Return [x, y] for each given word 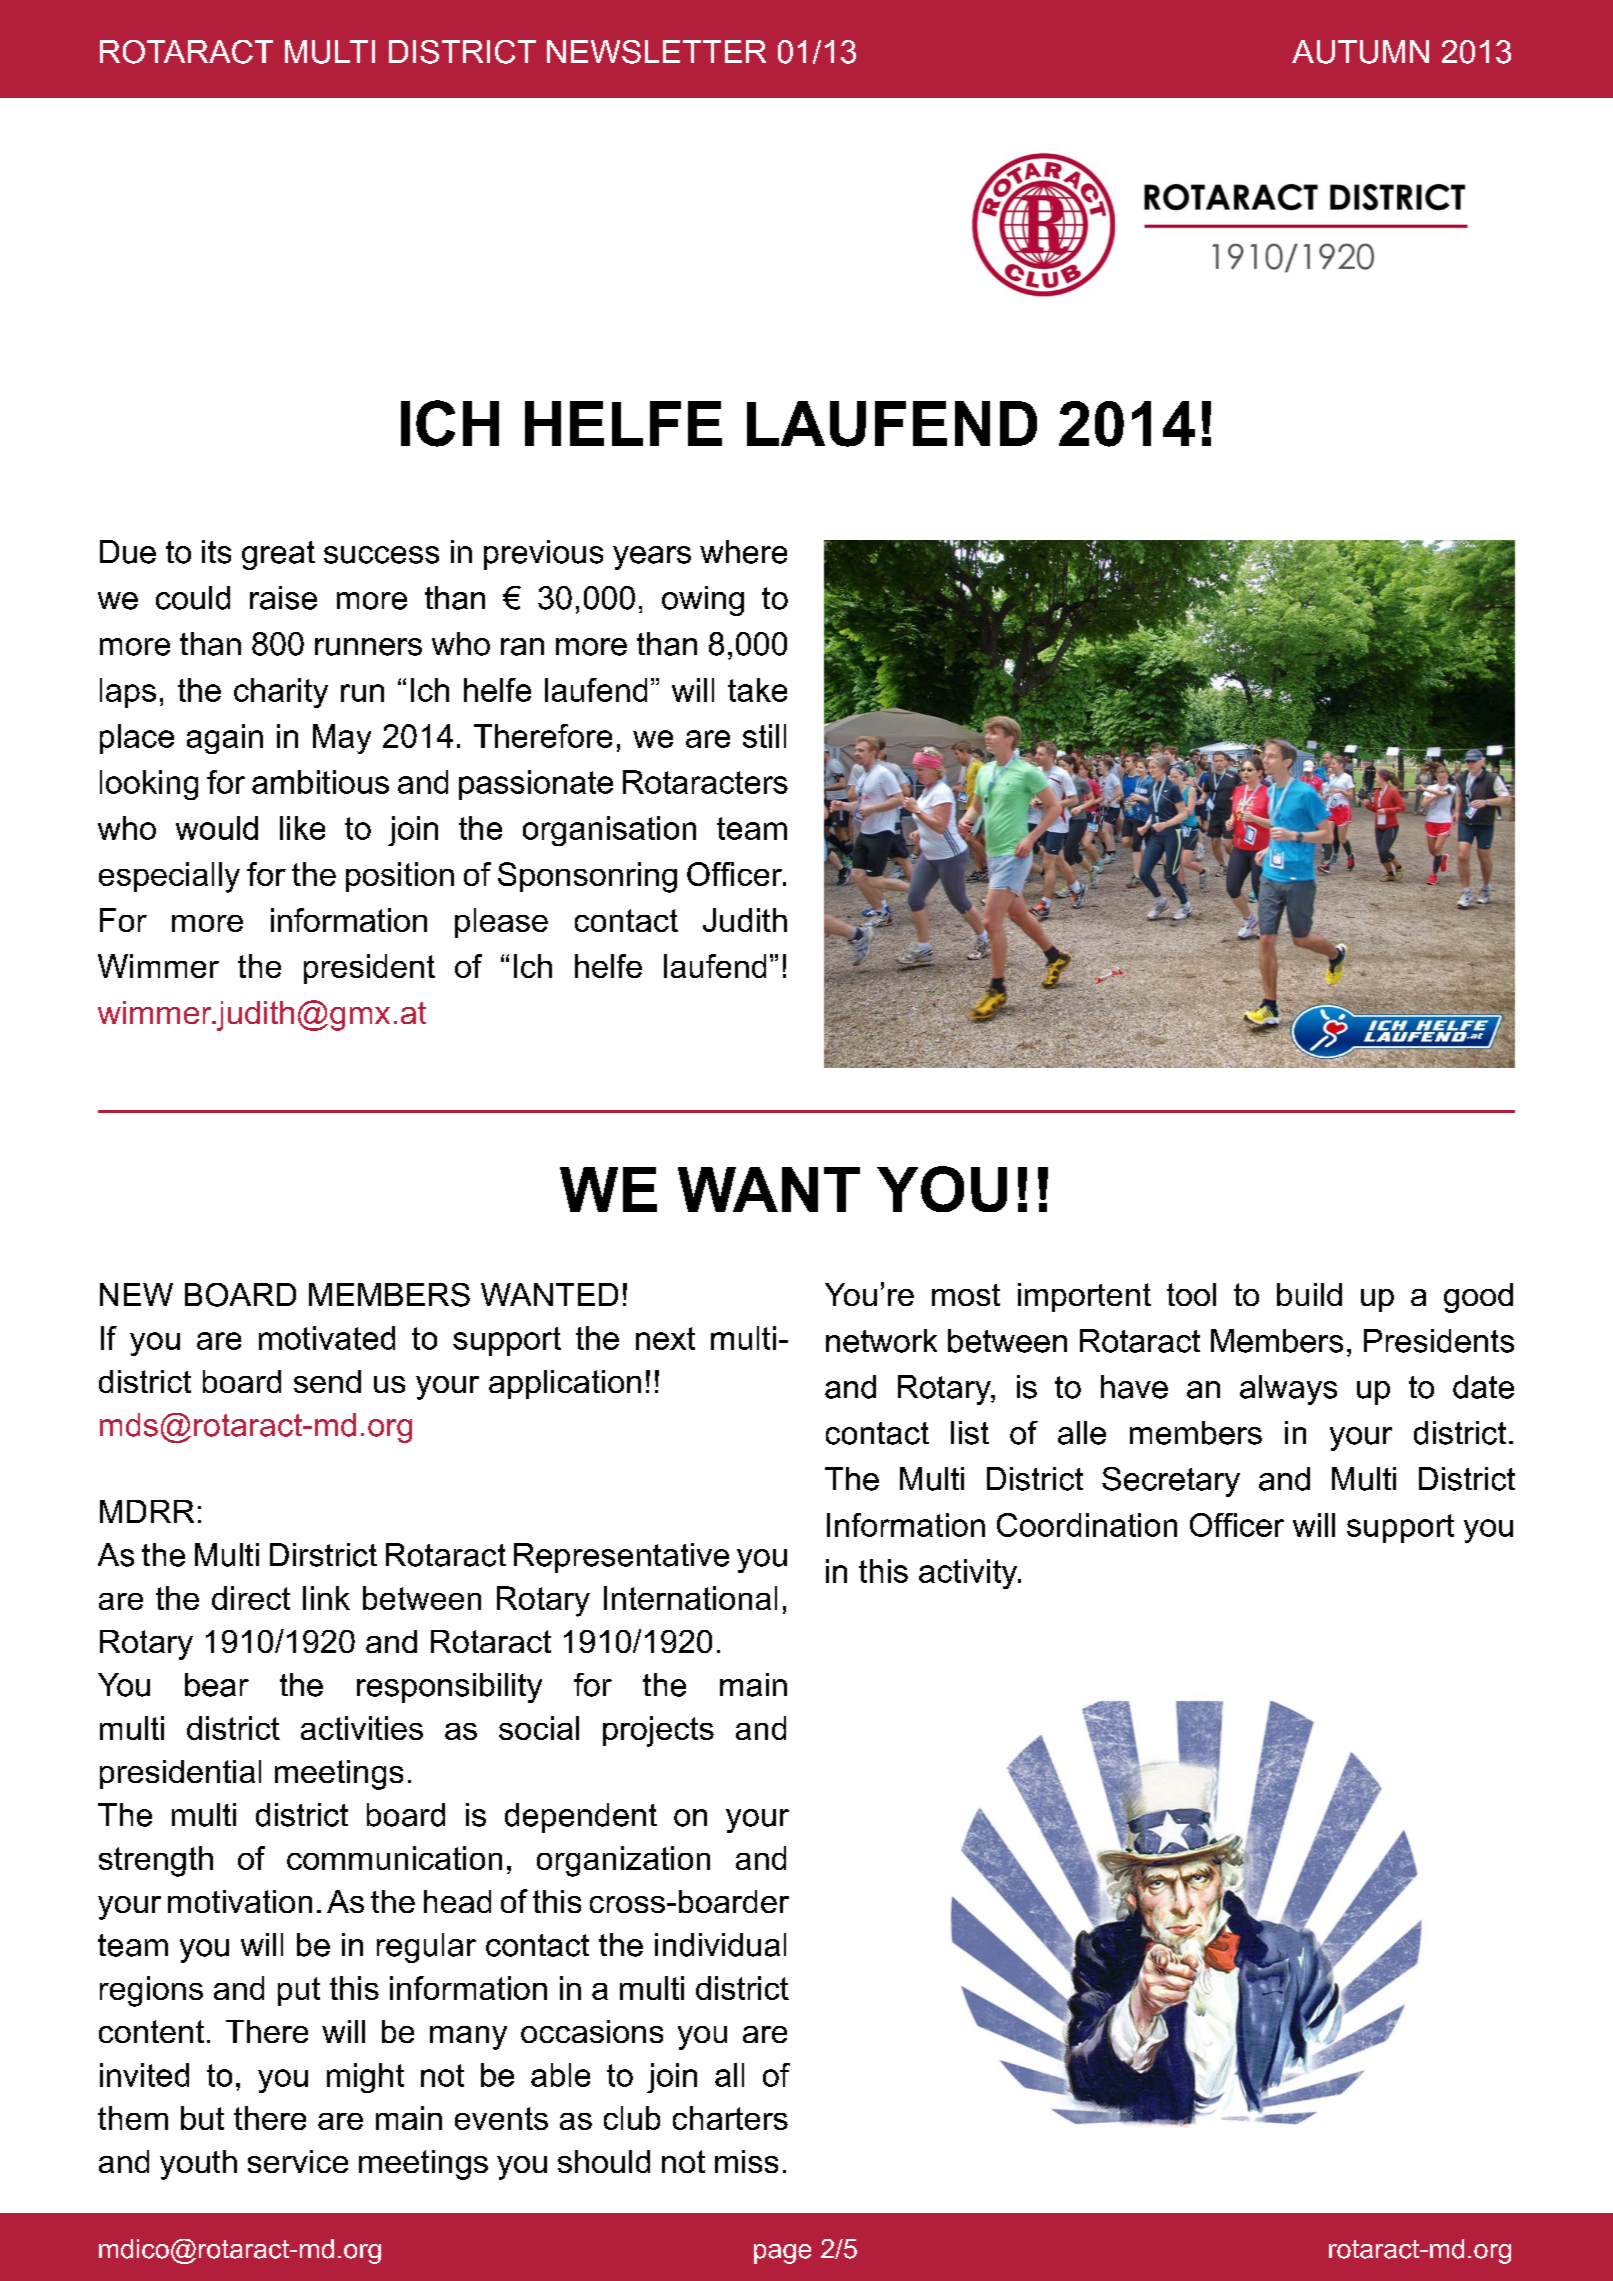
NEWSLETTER [656, 52]
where [743, 552]
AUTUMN [1360, 52]
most [966, 1295]
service [298, 2161]
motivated [327, 1338]
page [782, 2254]
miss [746, 2161]
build [1309, 1294]
